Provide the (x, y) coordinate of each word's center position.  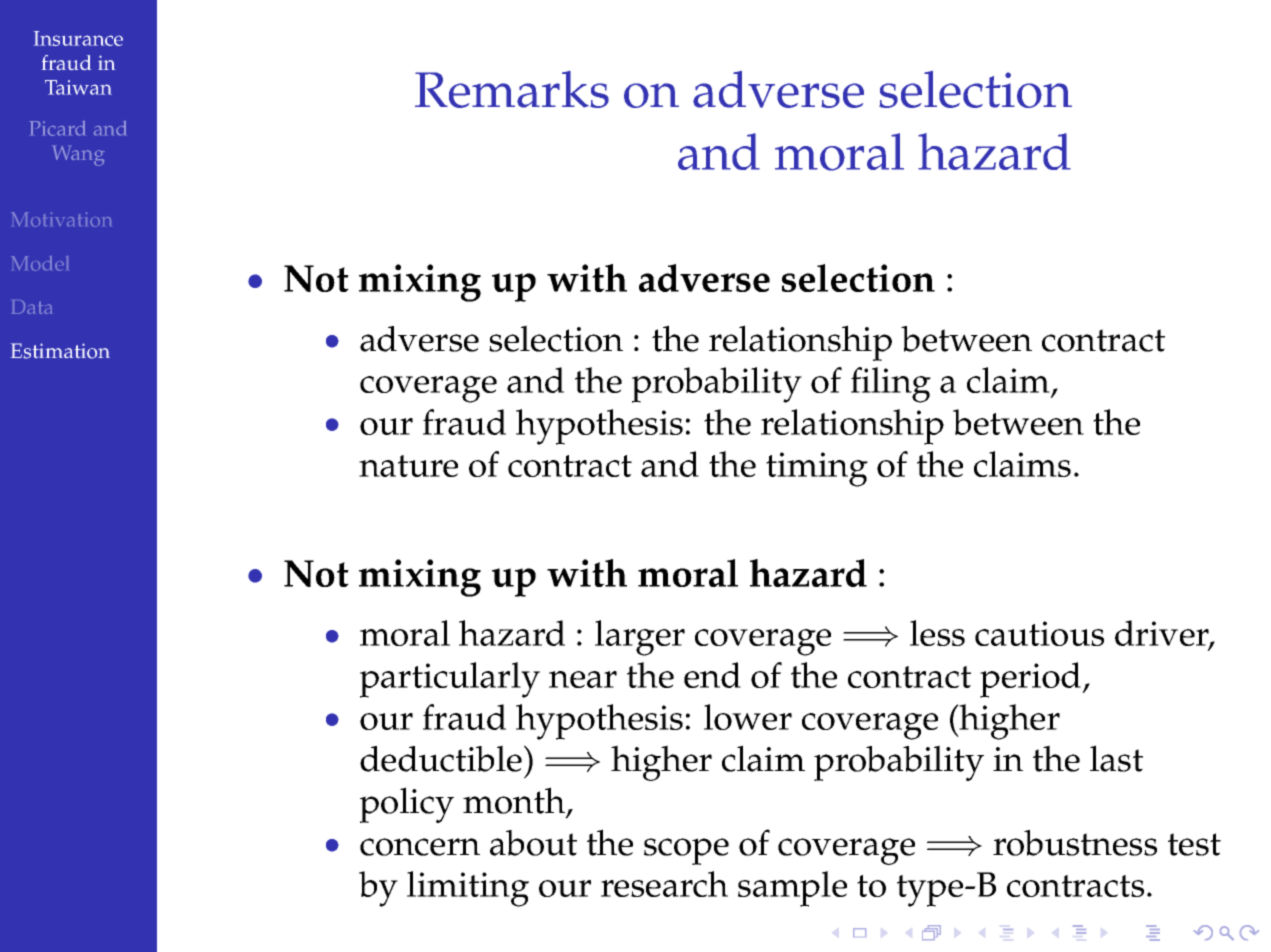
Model (39, 263)
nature (408, 466)
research (664, 884)
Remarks (512, 89)
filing (891, 385)
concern (420, 847)
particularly (450, 680)
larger (640, 638)
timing (817, 469)
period (1032, 680)
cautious (1039, 633)
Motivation (61, 219)
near (583, 679)
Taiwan (78, 87)
